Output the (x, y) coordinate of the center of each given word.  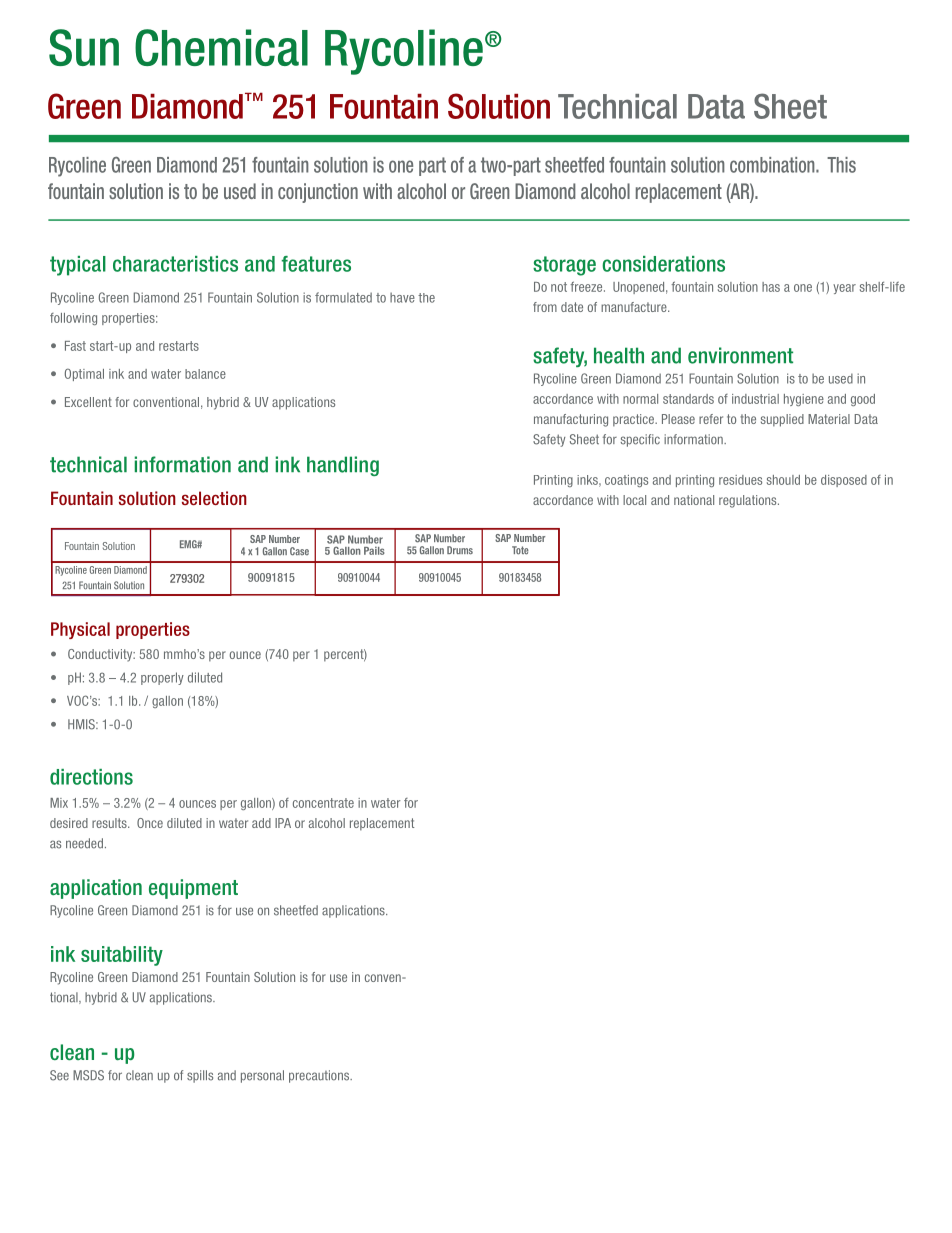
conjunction (318, 193)
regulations (749, 501)
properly (162, 678)
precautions (320, 1076)
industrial (755, 399)
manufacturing (571, 420)
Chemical (221, 47)
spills (200, 1076)
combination (773, 165)
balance (205, 374)
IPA (283, 823)
